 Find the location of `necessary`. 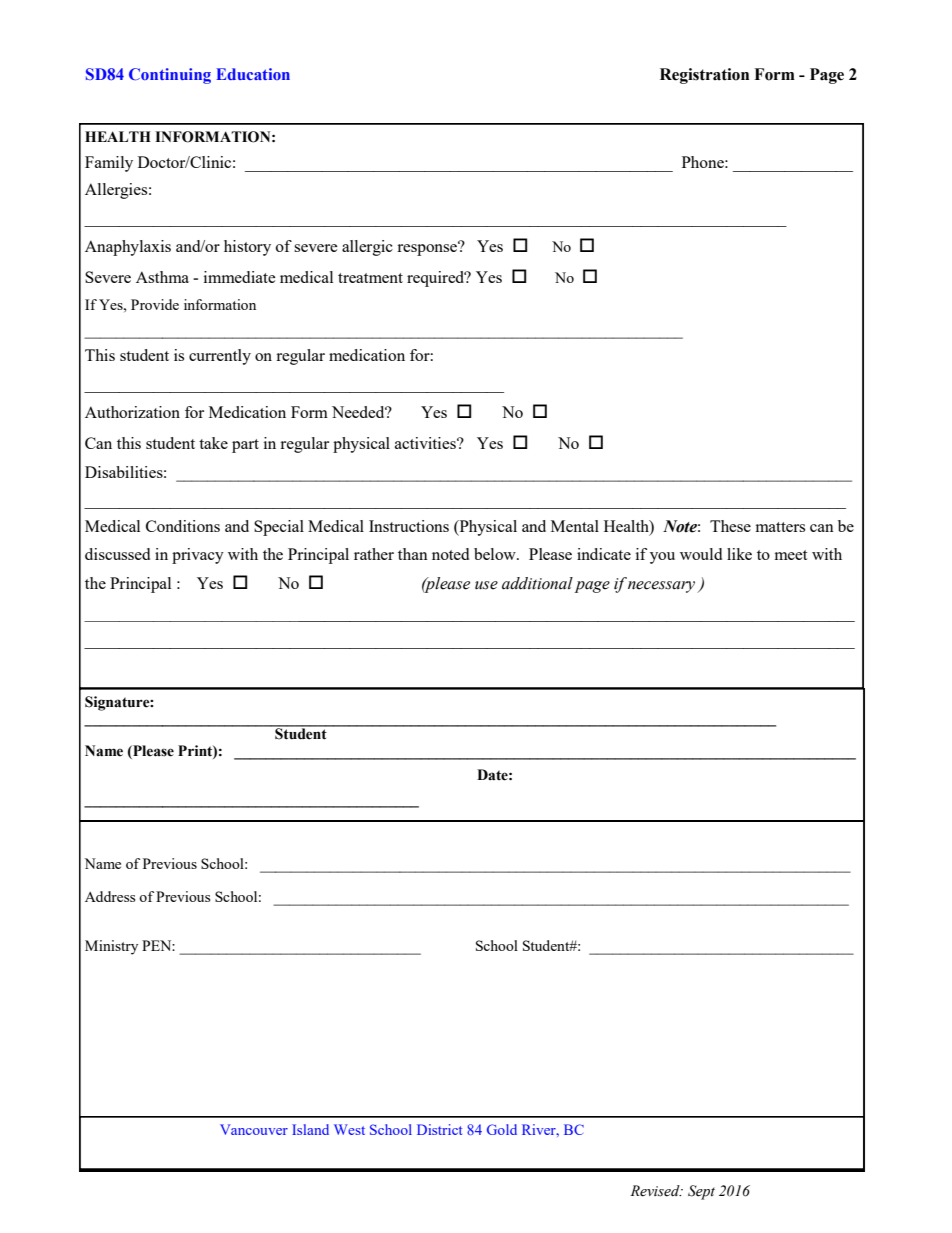

necessary is located at coordinates (663, 587).
